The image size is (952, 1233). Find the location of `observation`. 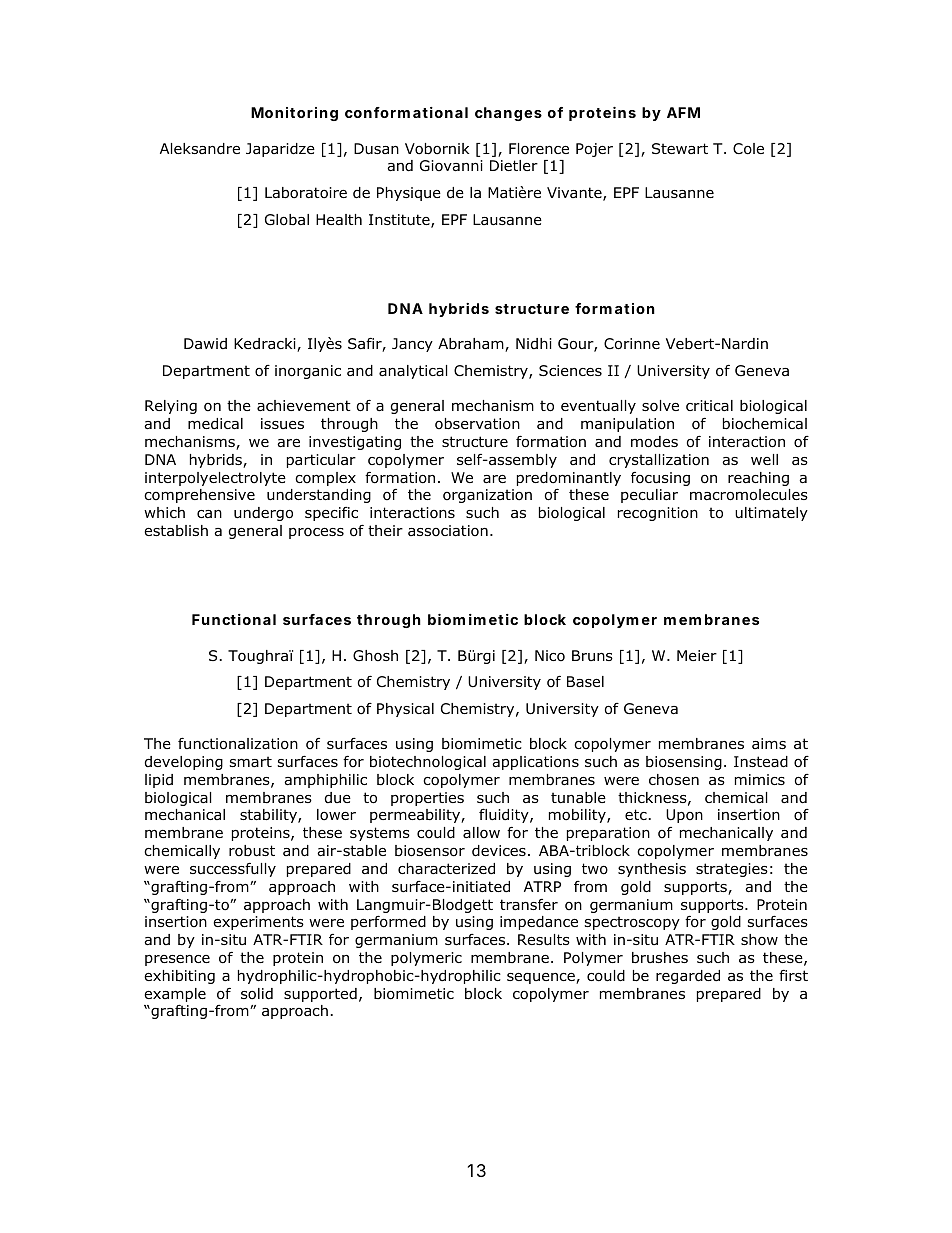

observation is located at coordinates (477, 424).
